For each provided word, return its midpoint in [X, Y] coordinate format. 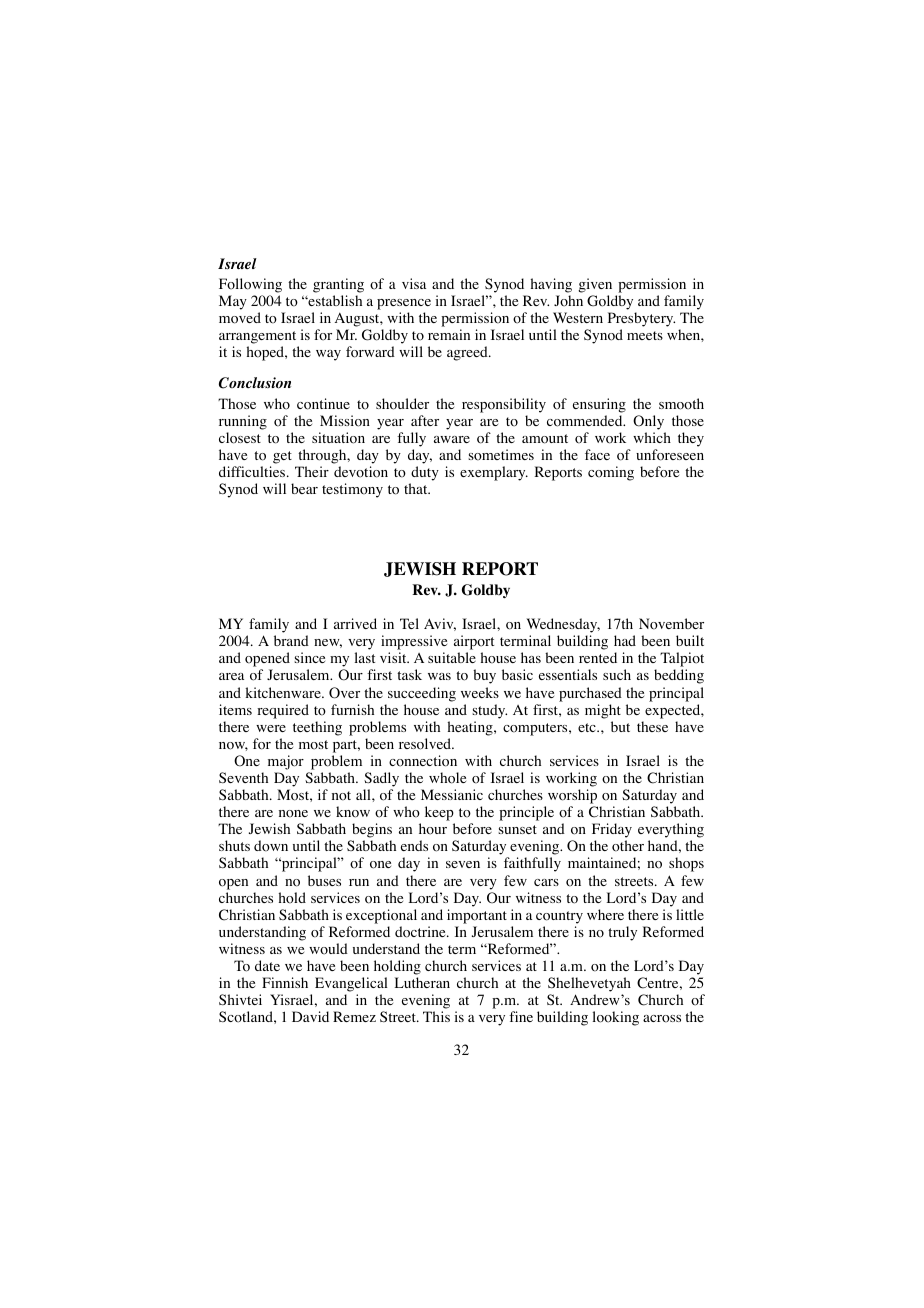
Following [250, 285]
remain [449, 334]
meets [645, 335]
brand [291, 640]
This [436, 1016]
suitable [452, 657]
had [625, 640]
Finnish [285, 982]
